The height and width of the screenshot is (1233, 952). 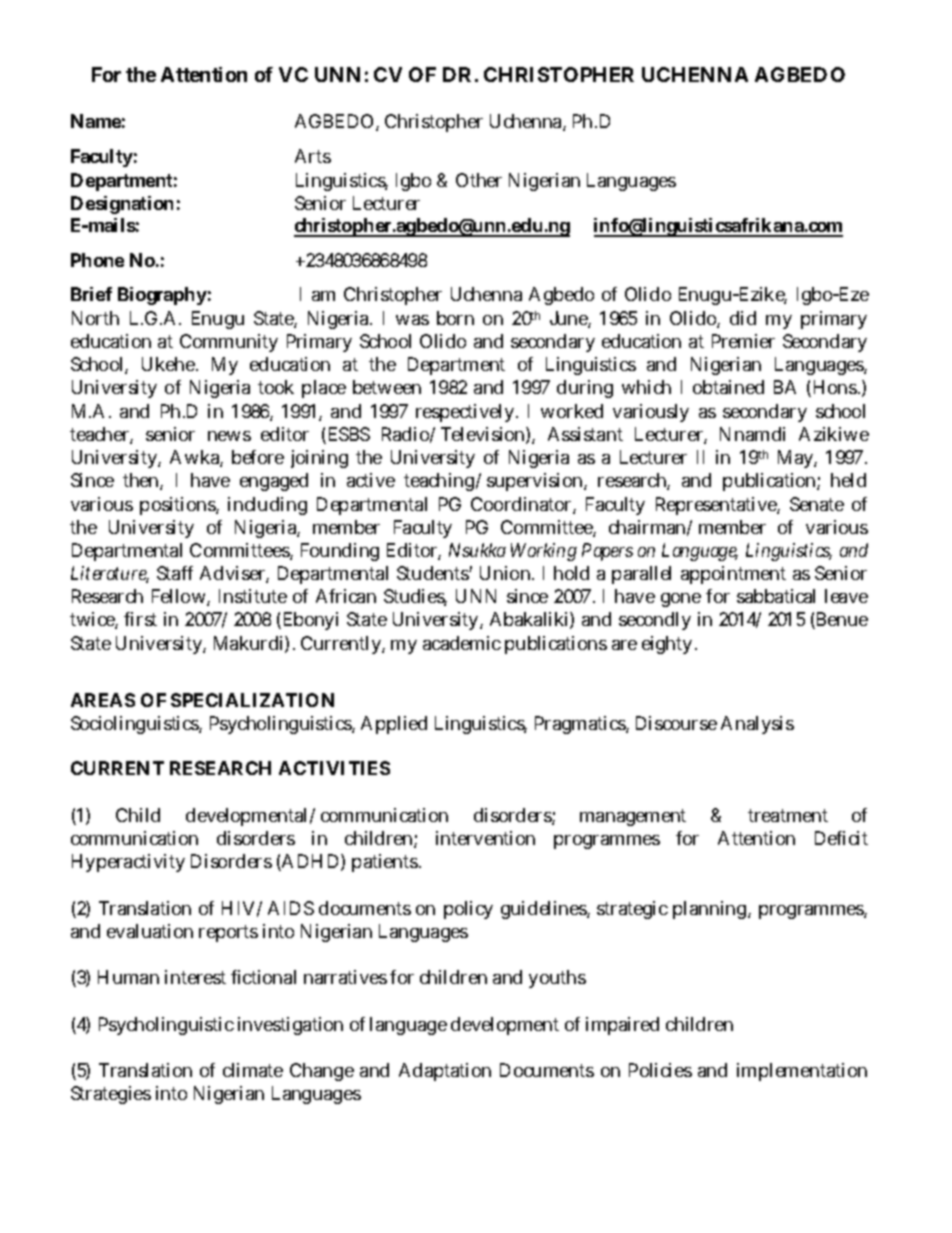 I want to click on Other, so click(x=479, y=180).
